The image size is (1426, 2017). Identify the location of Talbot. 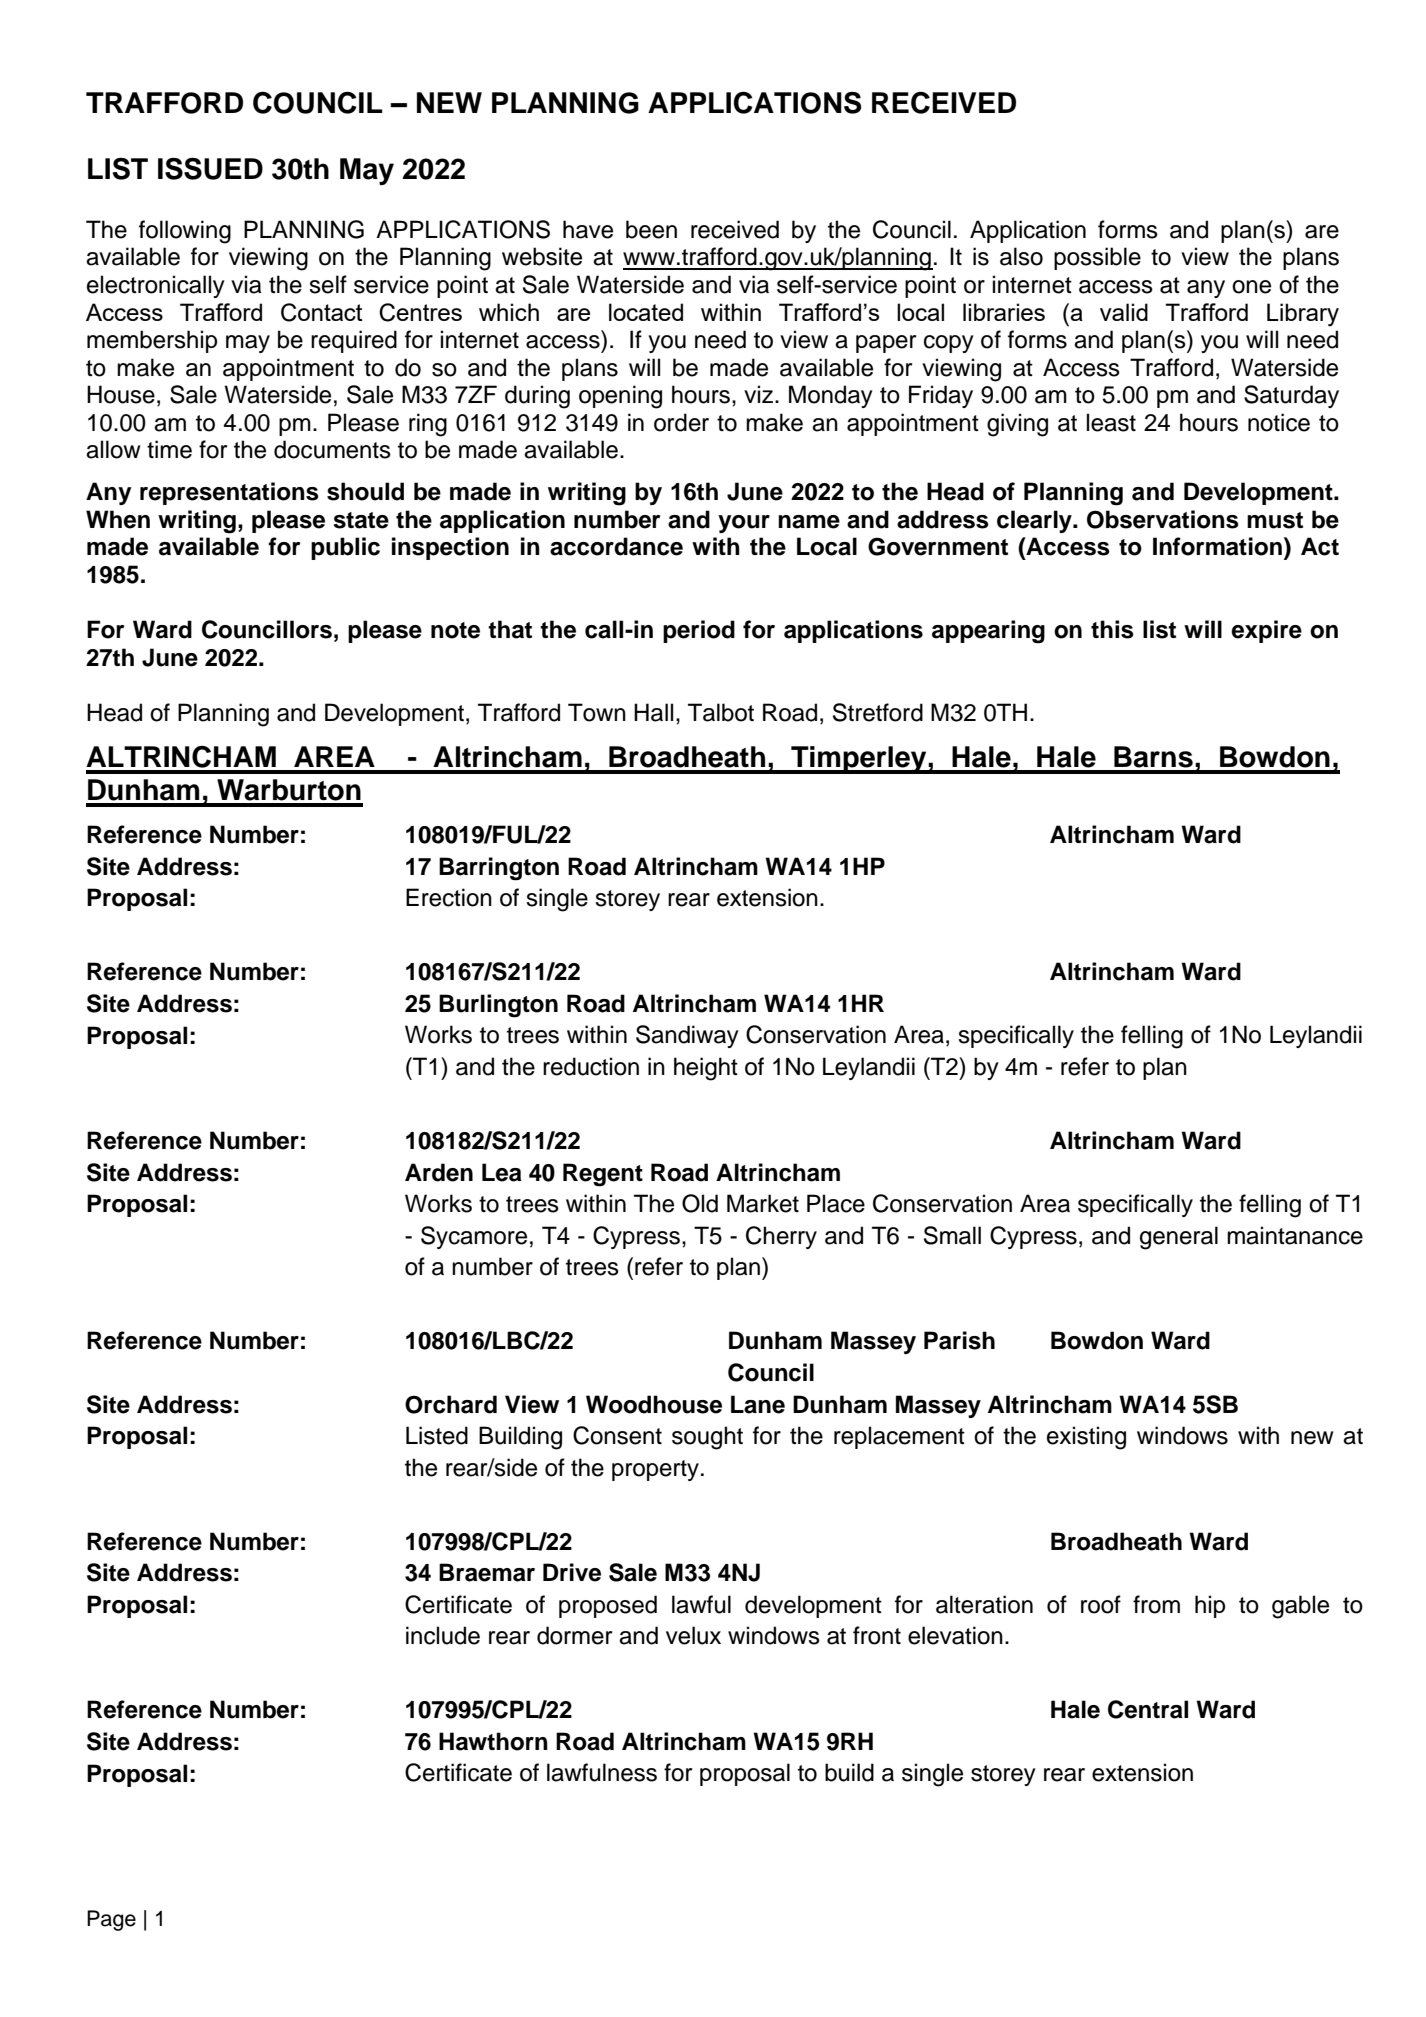
(721, 712).
